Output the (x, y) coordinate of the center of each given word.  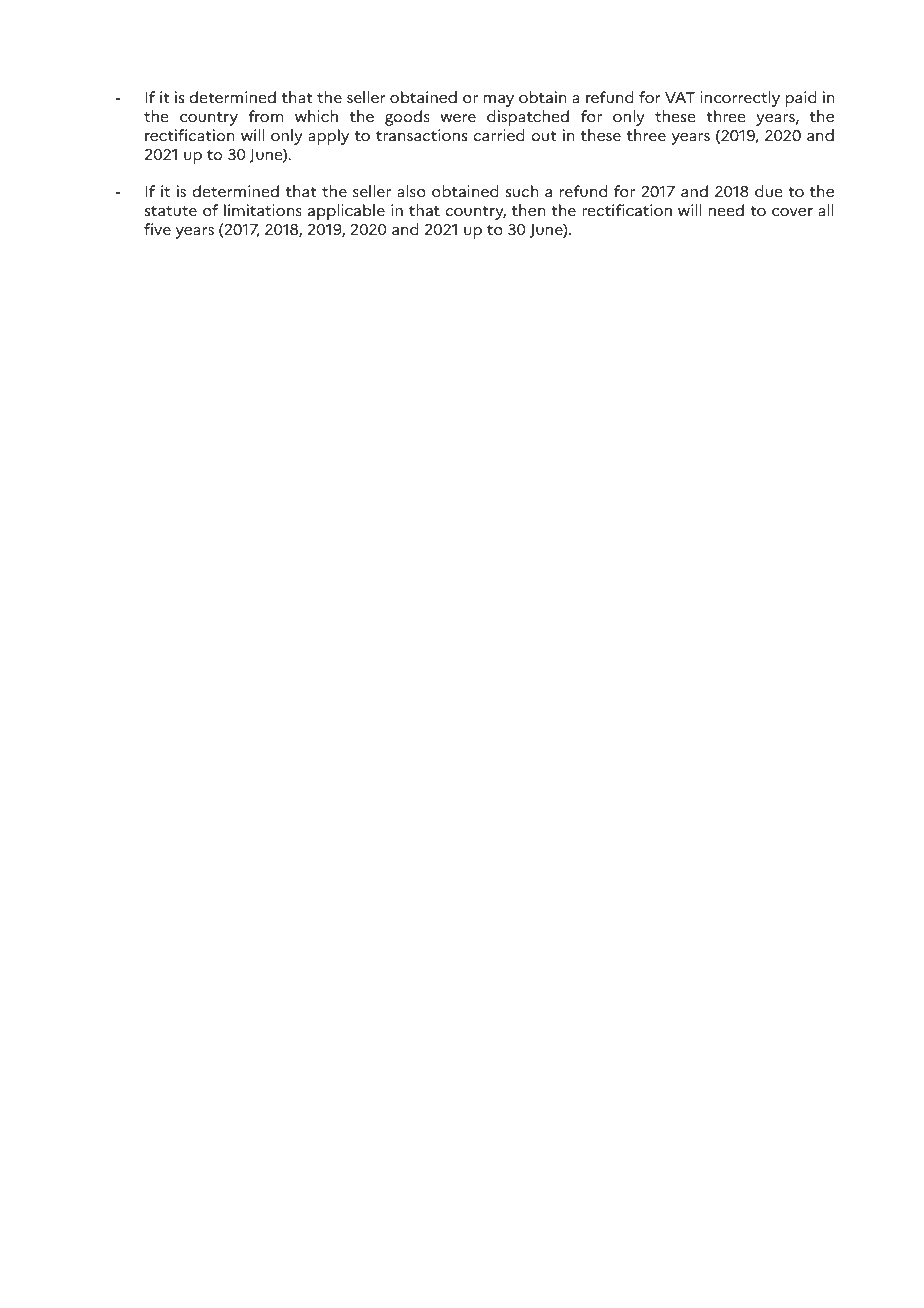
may (499, 101)
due (768, 191)
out (544, 136)
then (528, 210)
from (265, 116)
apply (328, 137)
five (157, 229)
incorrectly (740, 99)
